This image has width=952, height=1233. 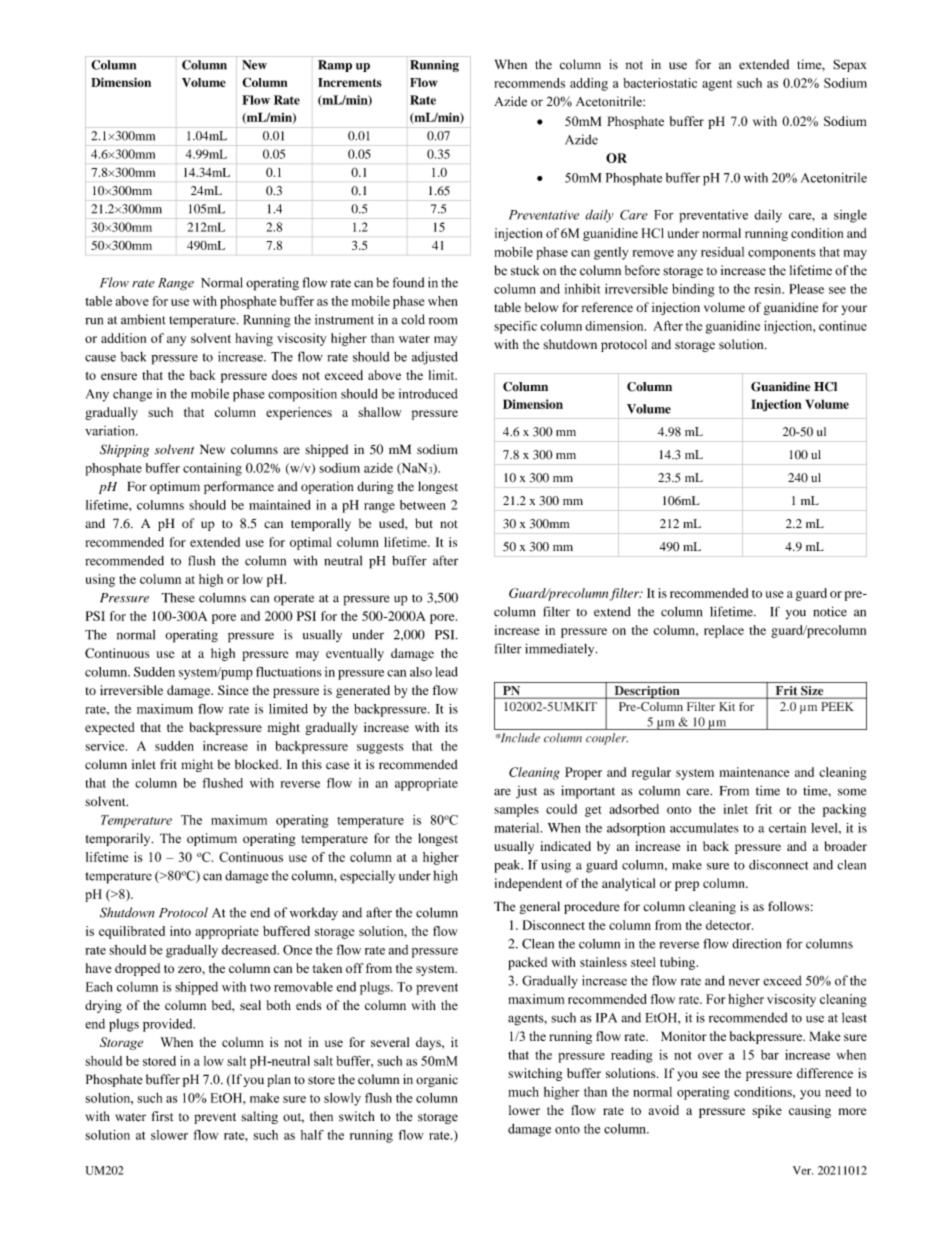 I want to click on bacteriostatic, so click(x=660, y=83).
